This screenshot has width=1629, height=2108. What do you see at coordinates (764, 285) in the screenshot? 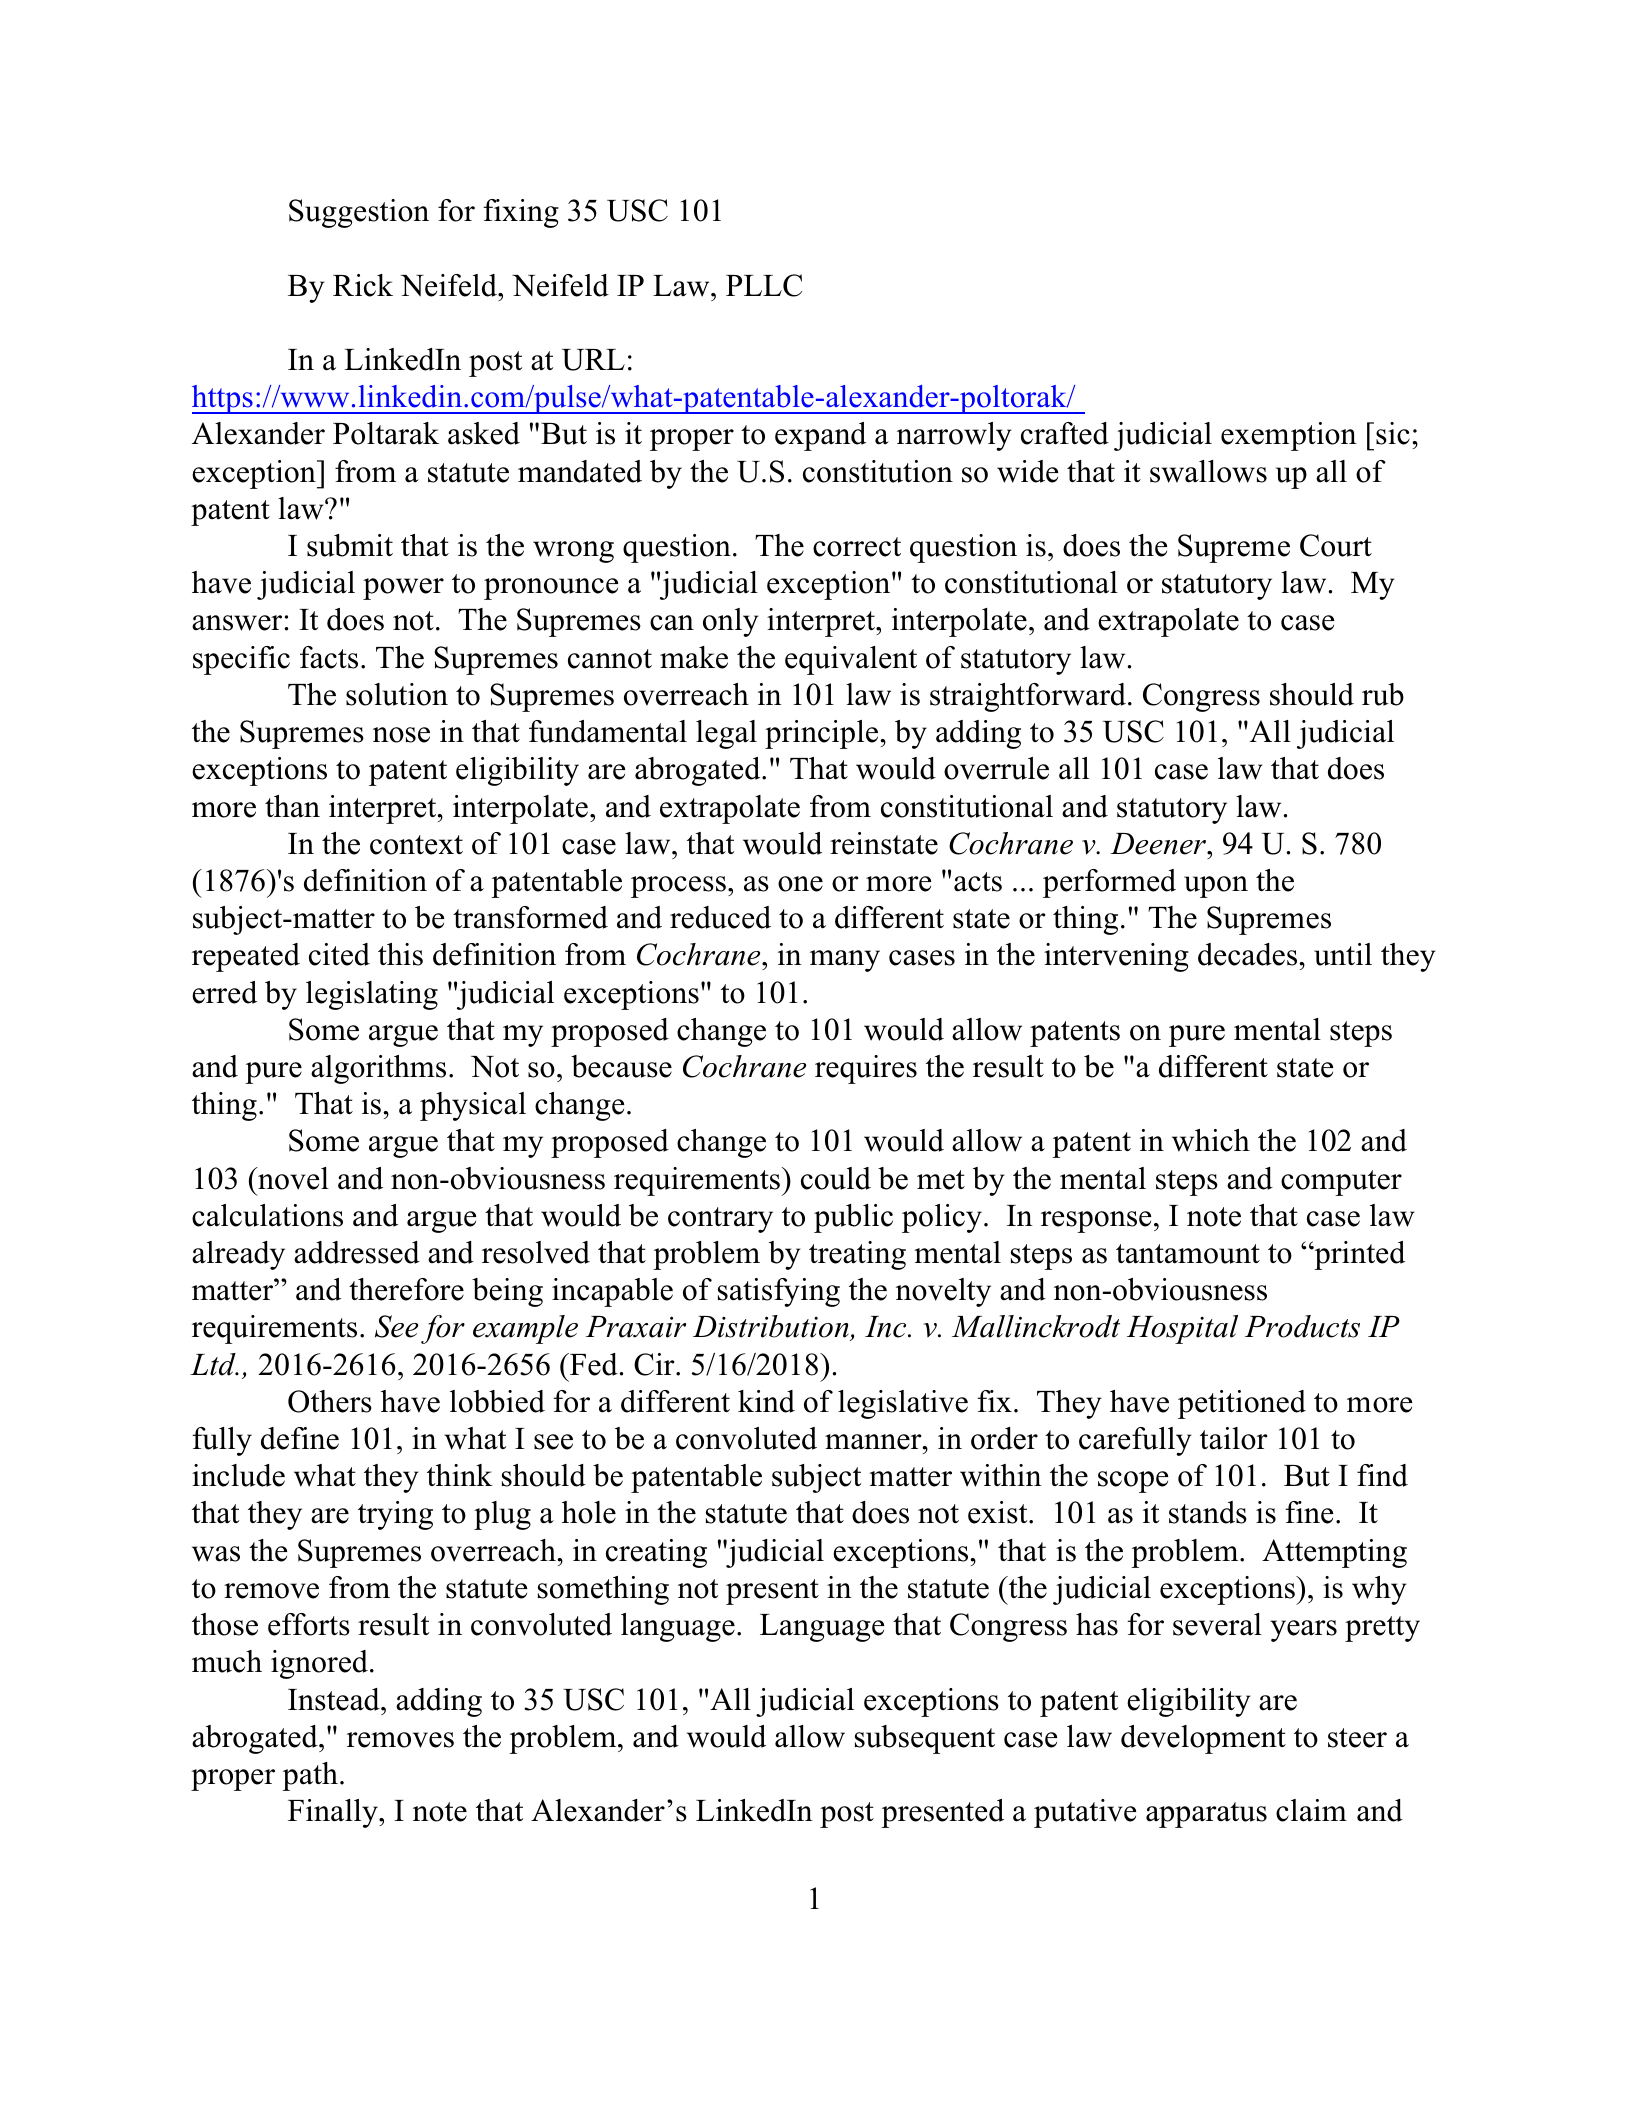
I see `PLLC` at bounding box center [764, 285].
